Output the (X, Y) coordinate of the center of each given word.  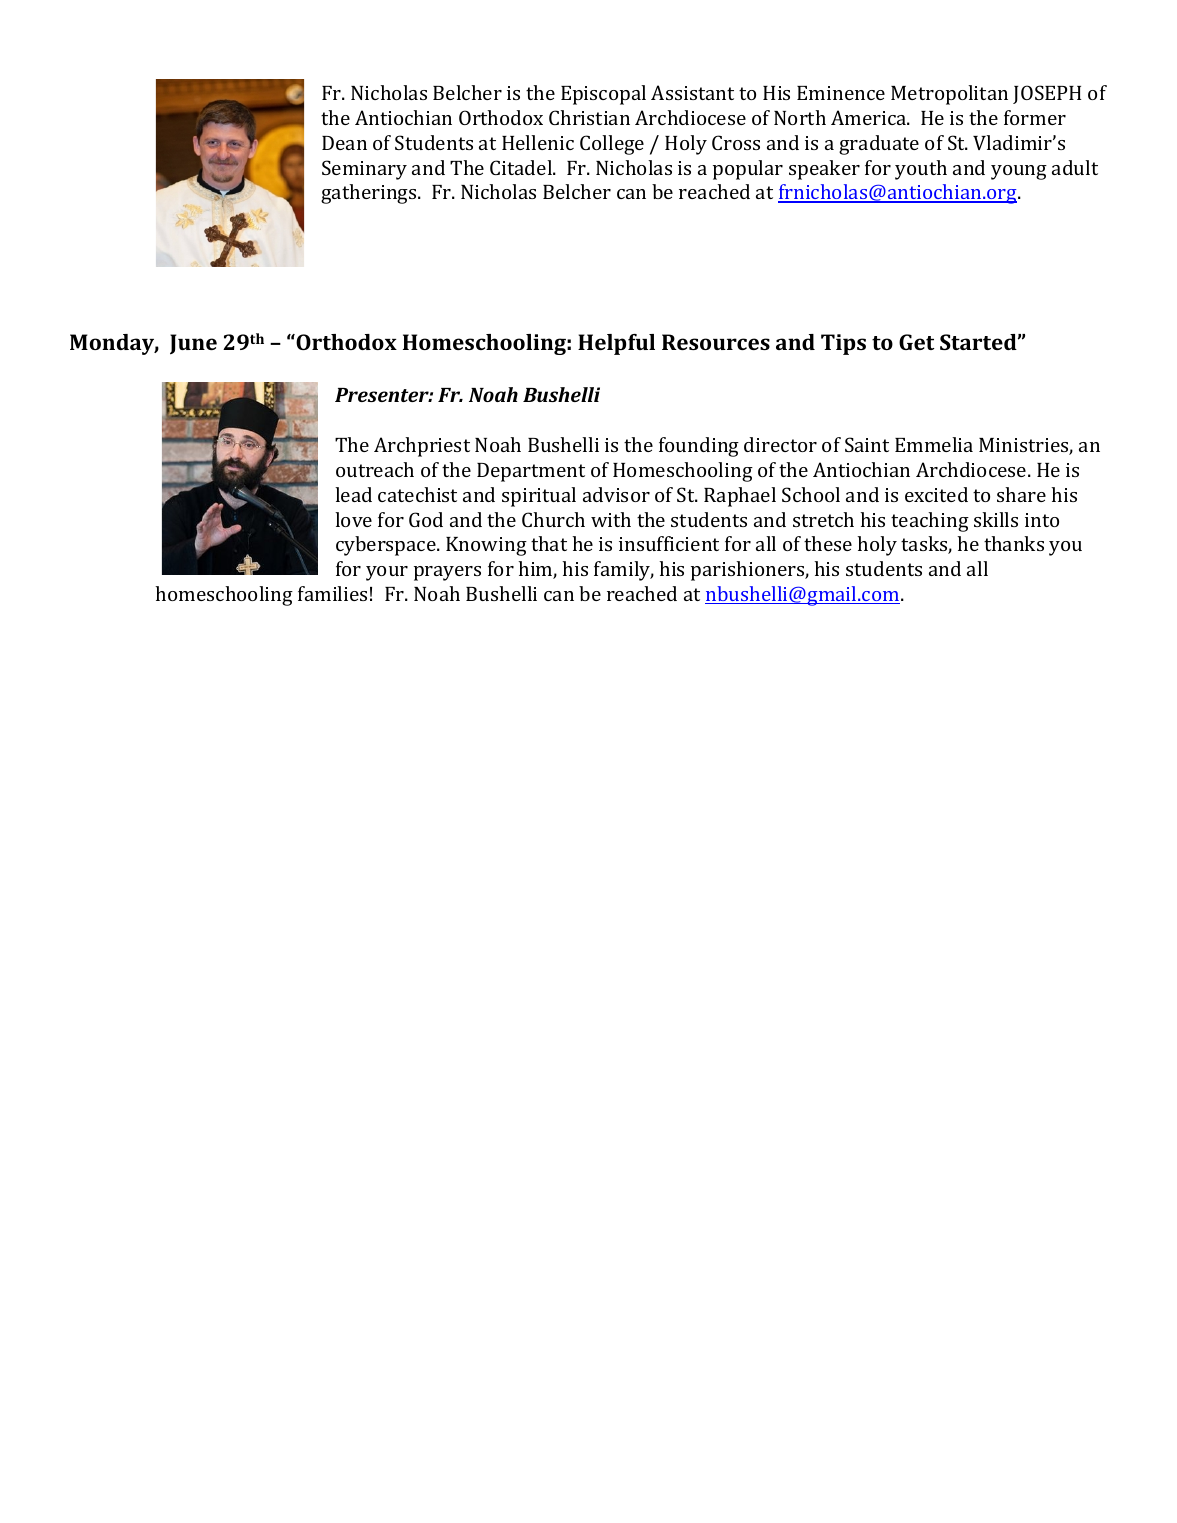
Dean (344, 143)
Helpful (616, 344)
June (193, 344)
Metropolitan (949, 95)
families (332, 593)
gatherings (370, 194)
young (1019, 172)
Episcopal (603, 95)
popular (748, 170)
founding (699, 447)
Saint (867, 444)
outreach (375, 469)
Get (916, 342)
